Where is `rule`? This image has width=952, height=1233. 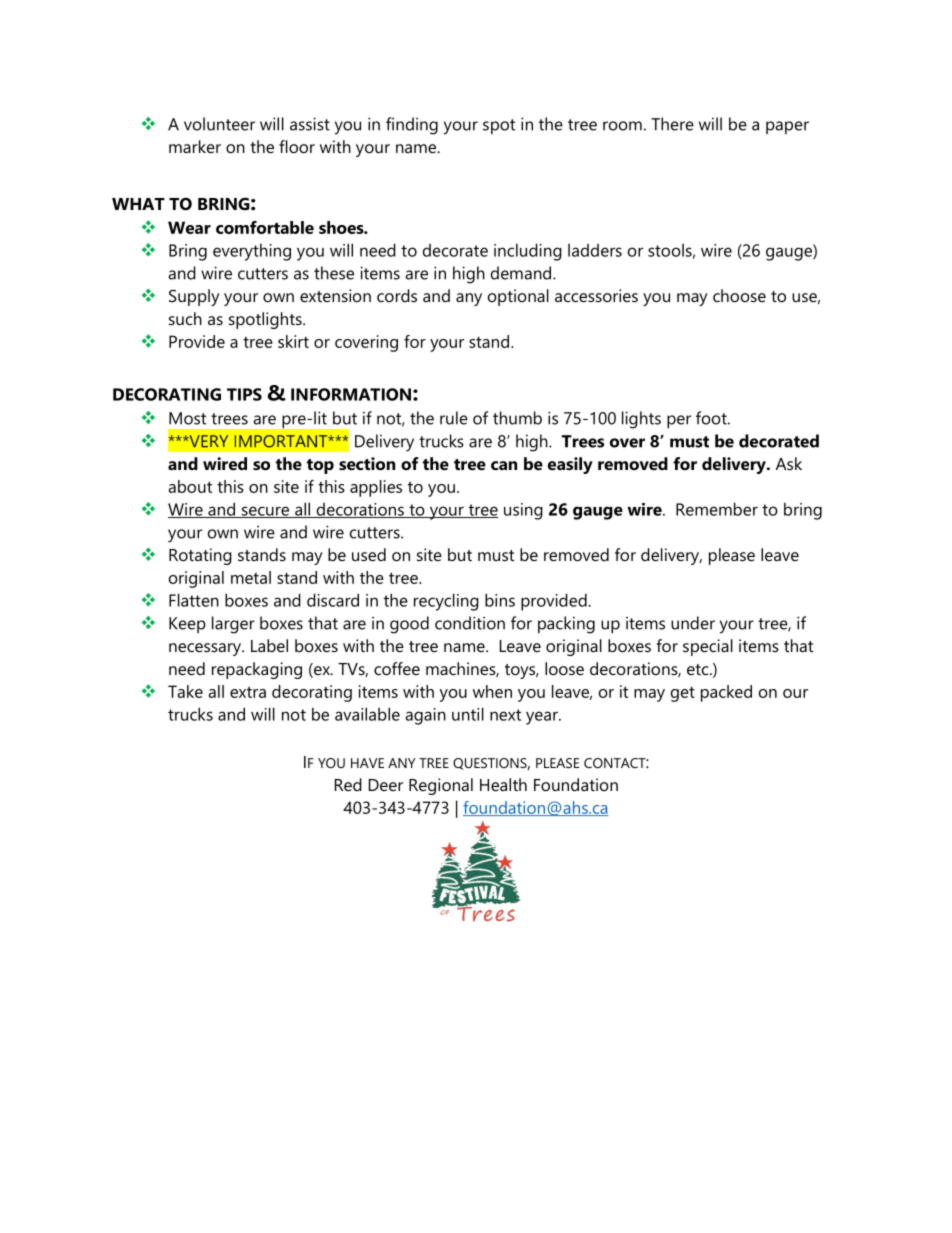 rule is located at coordinates (454, 418).
